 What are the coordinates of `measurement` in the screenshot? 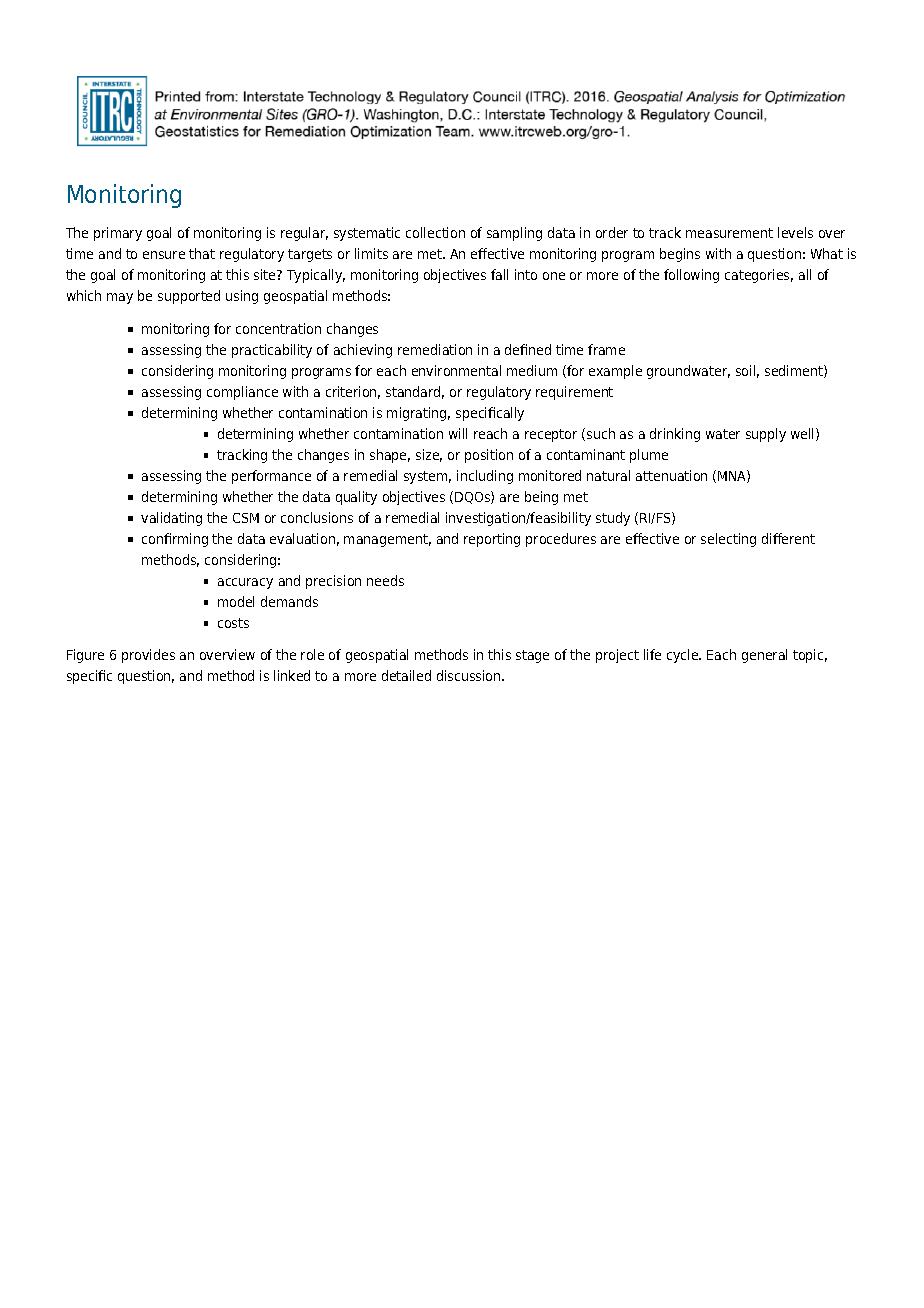 It's located at (729, 233).
